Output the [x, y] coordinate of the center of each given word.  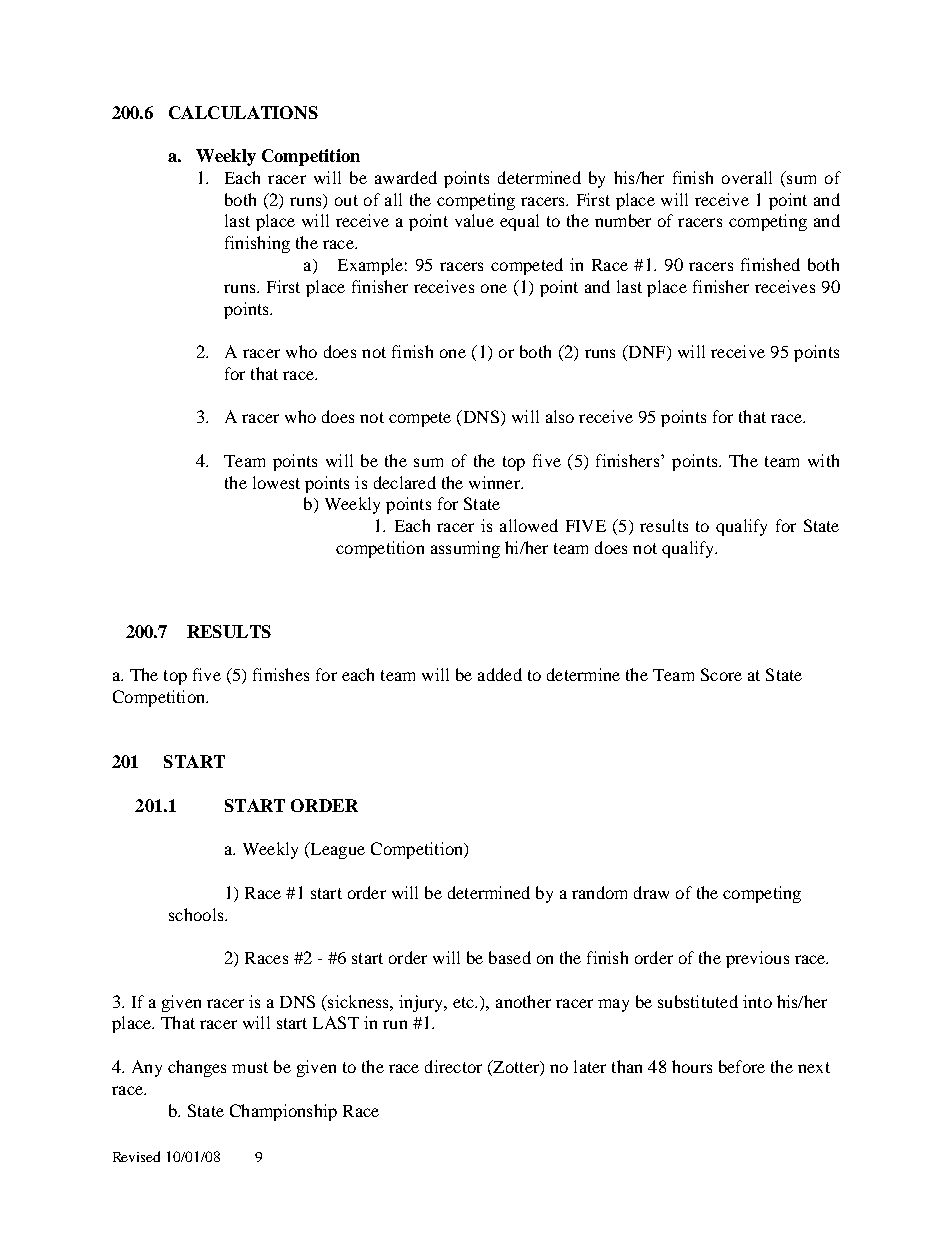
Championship [283, 1112]
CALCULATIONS [243, 112]
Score [721, 674]
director [453, 1066]
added [500, 674]
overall [747, 177]
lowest [276, 482]
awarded [406, 177]
